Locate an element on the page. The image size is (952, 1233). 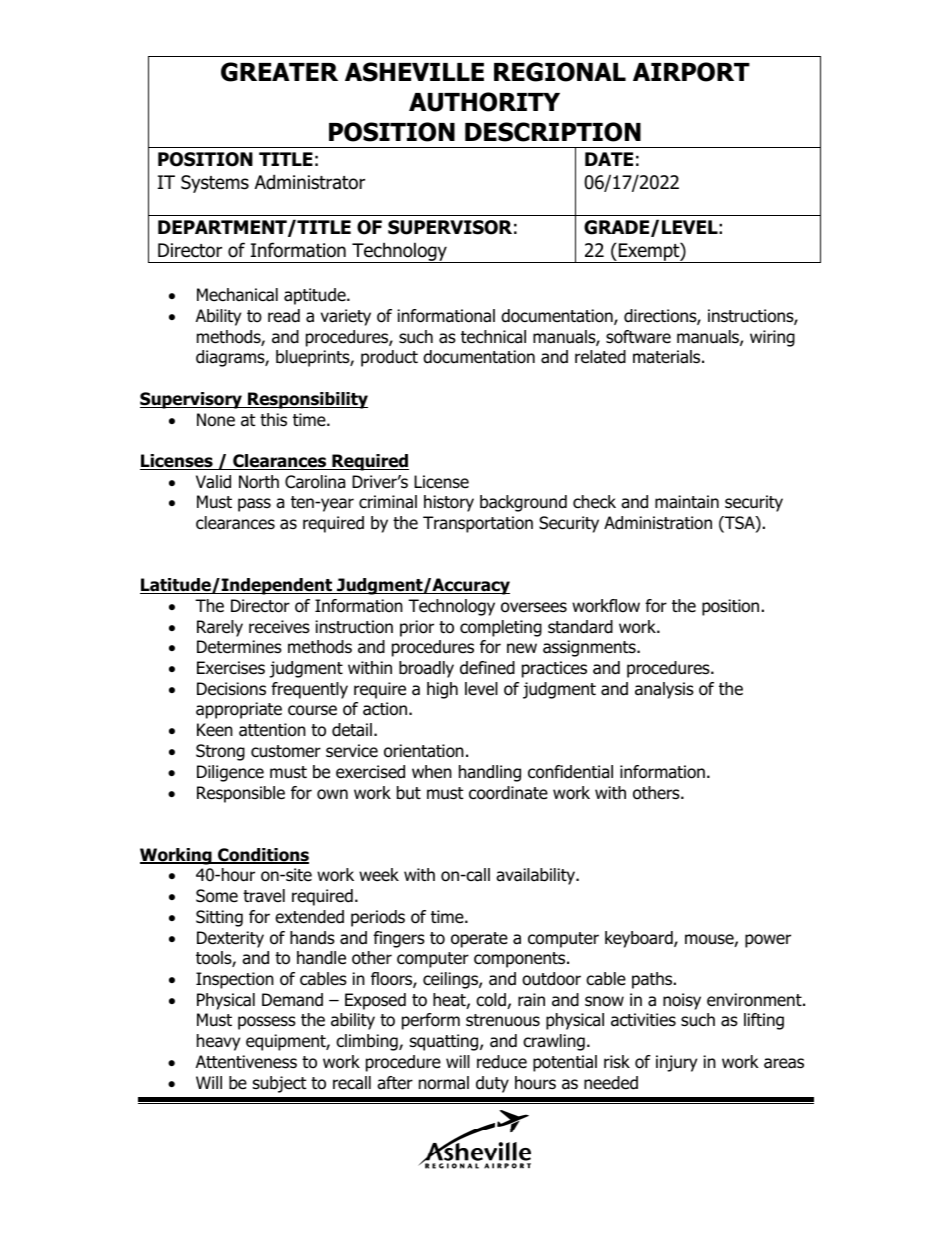
AIRPORT is located at coordinates (691, 72).
